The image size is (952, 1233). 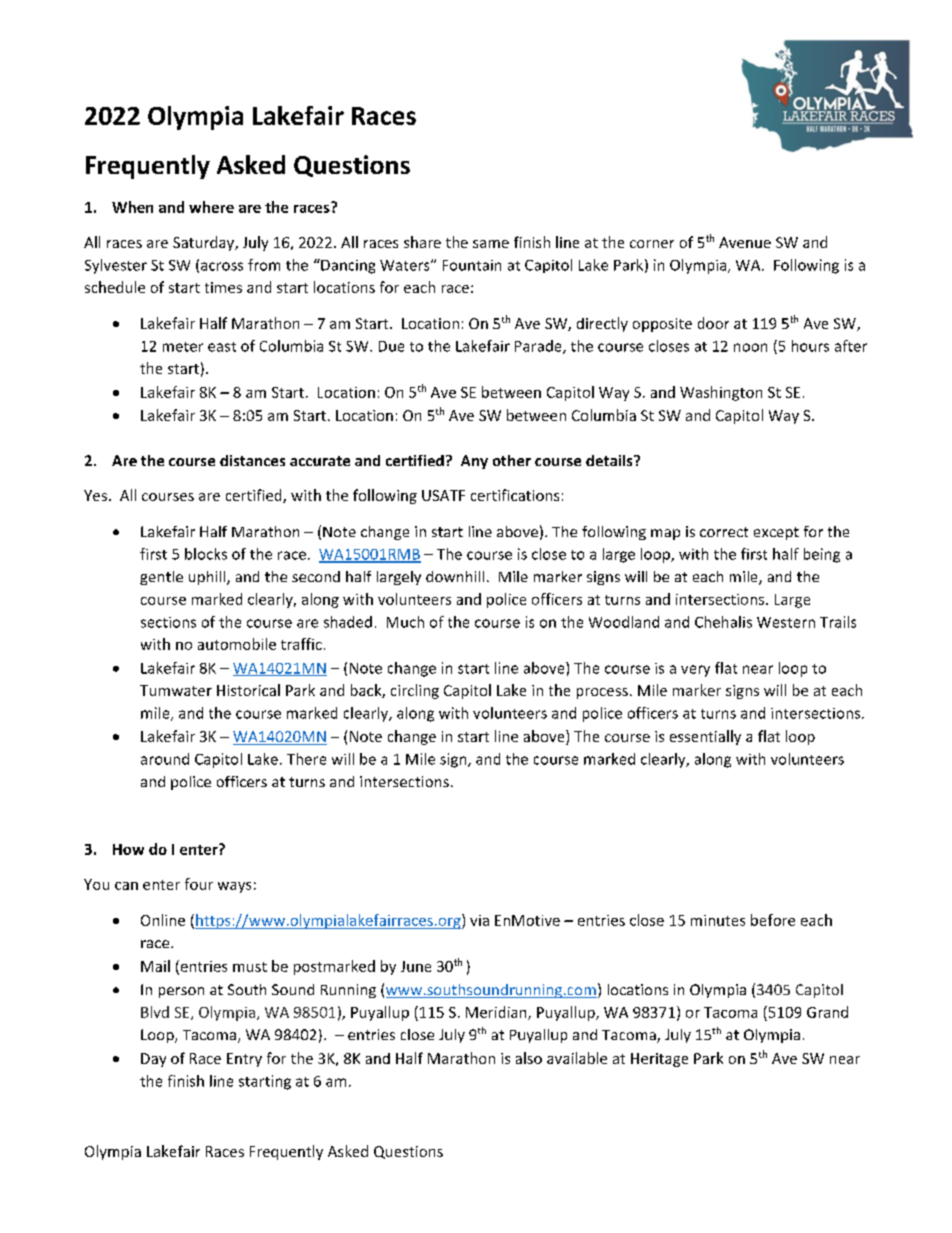 What do you see at coordinates (705, 737) in the image?
I see `essentially` at bounding box center [705, 737].
